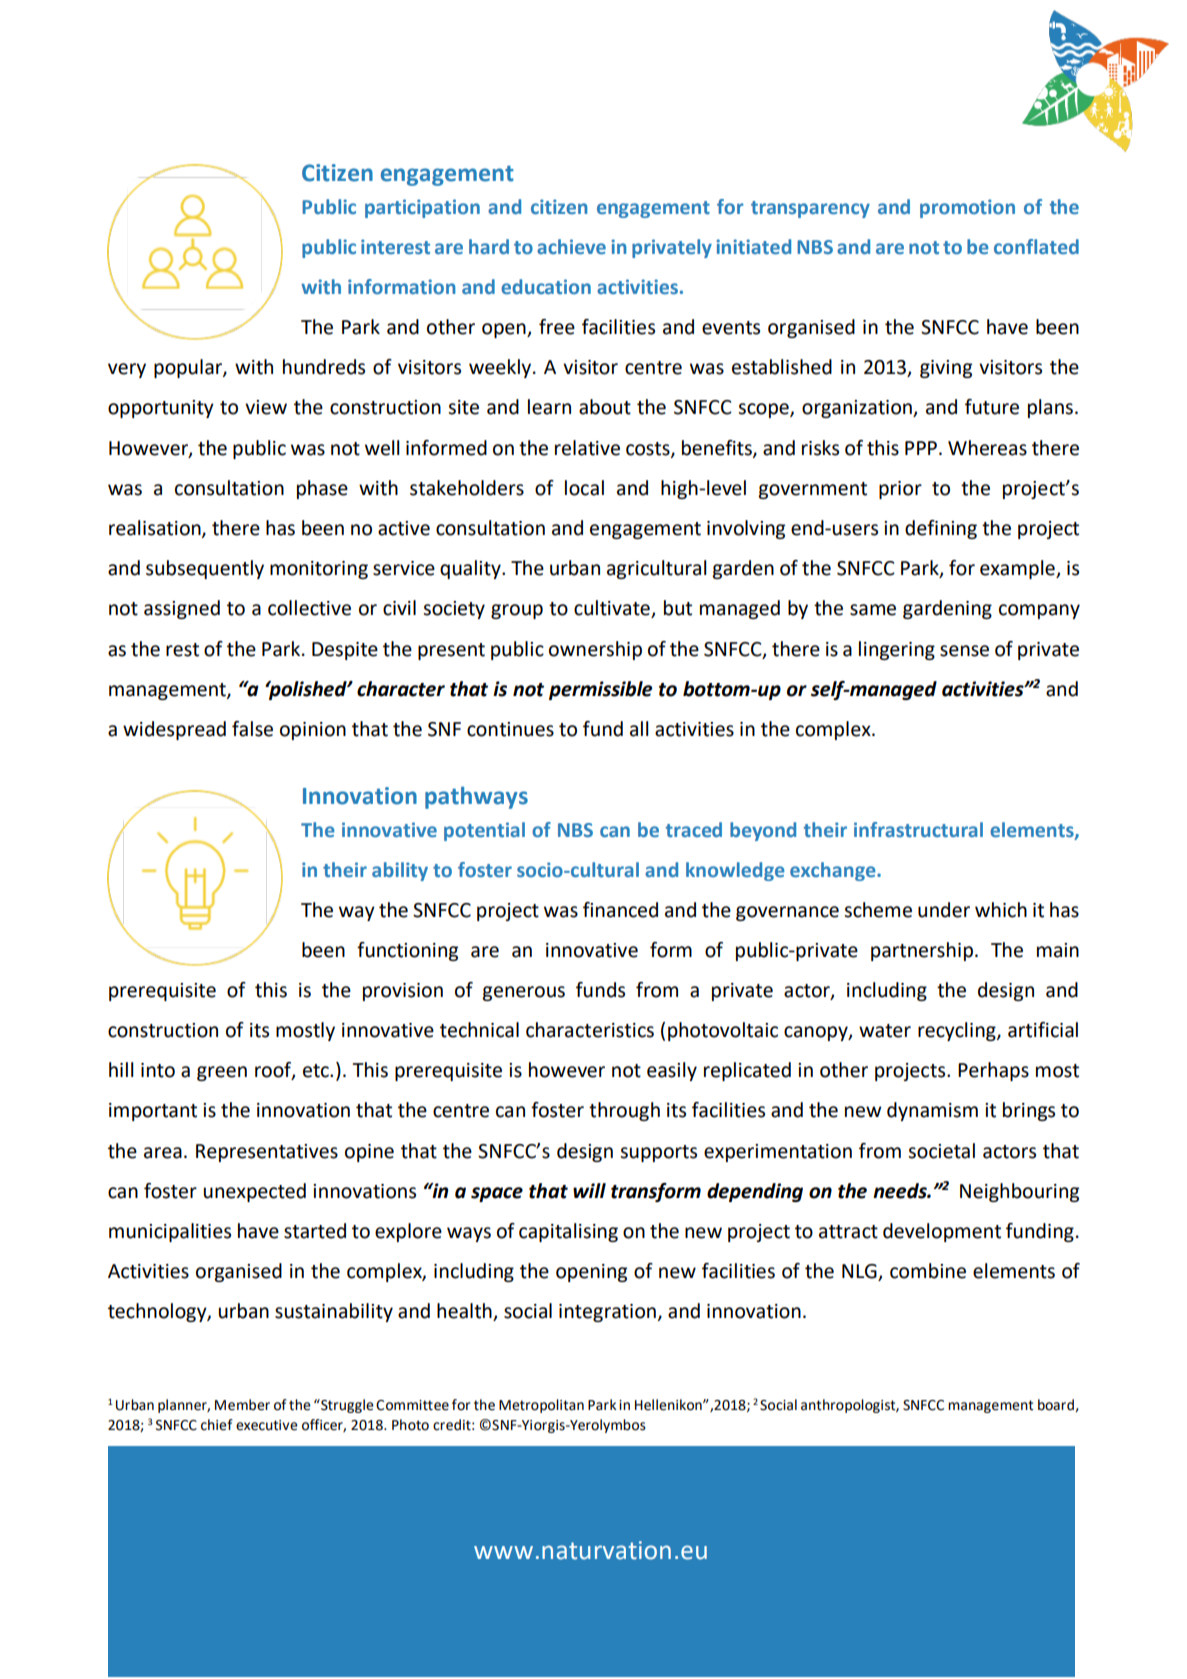 This screenshot has height=1679, width=1187. I want to click on participation, so click(422, 208).
